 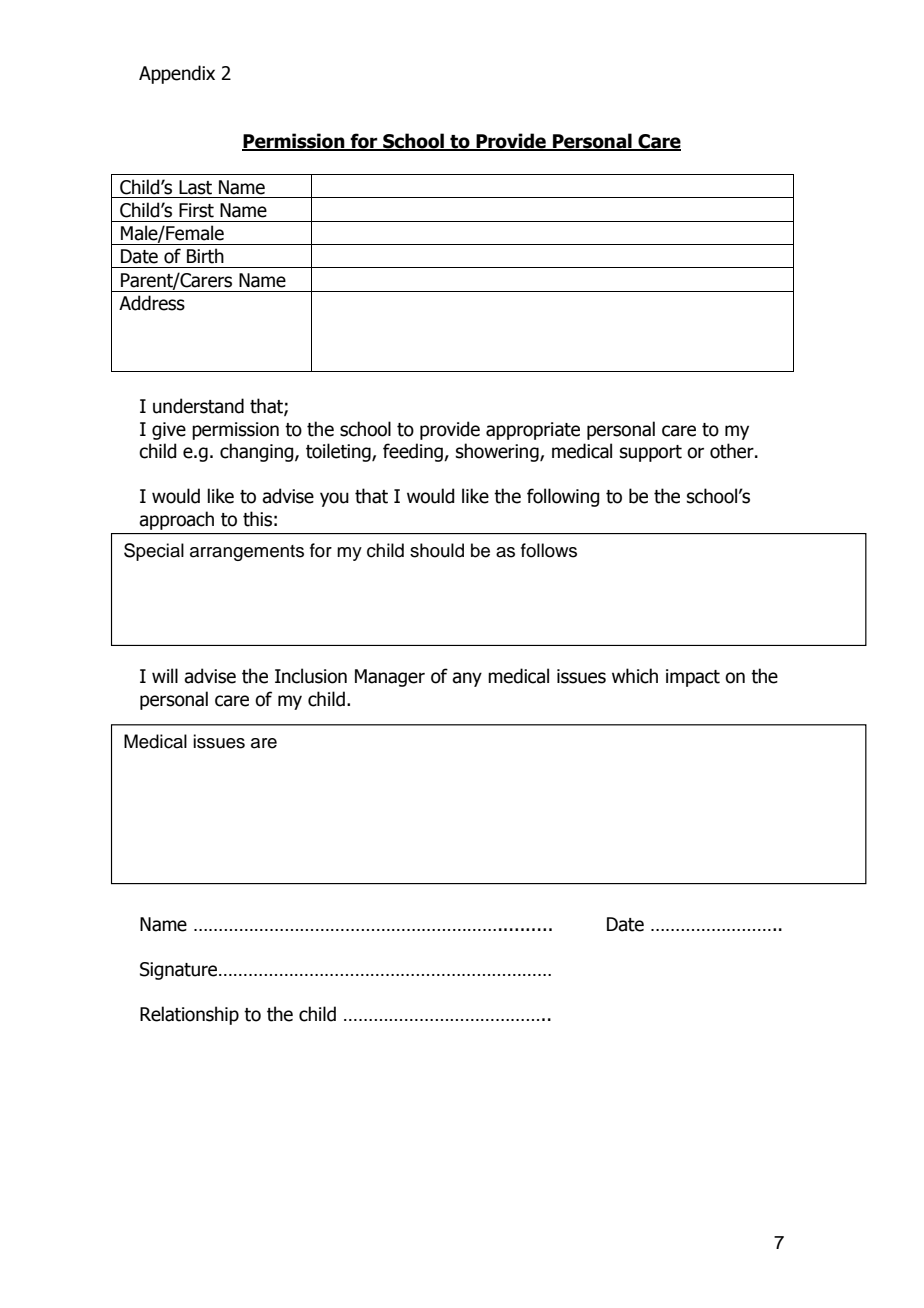 I want to click on follows, so click(x=549, y=550).
